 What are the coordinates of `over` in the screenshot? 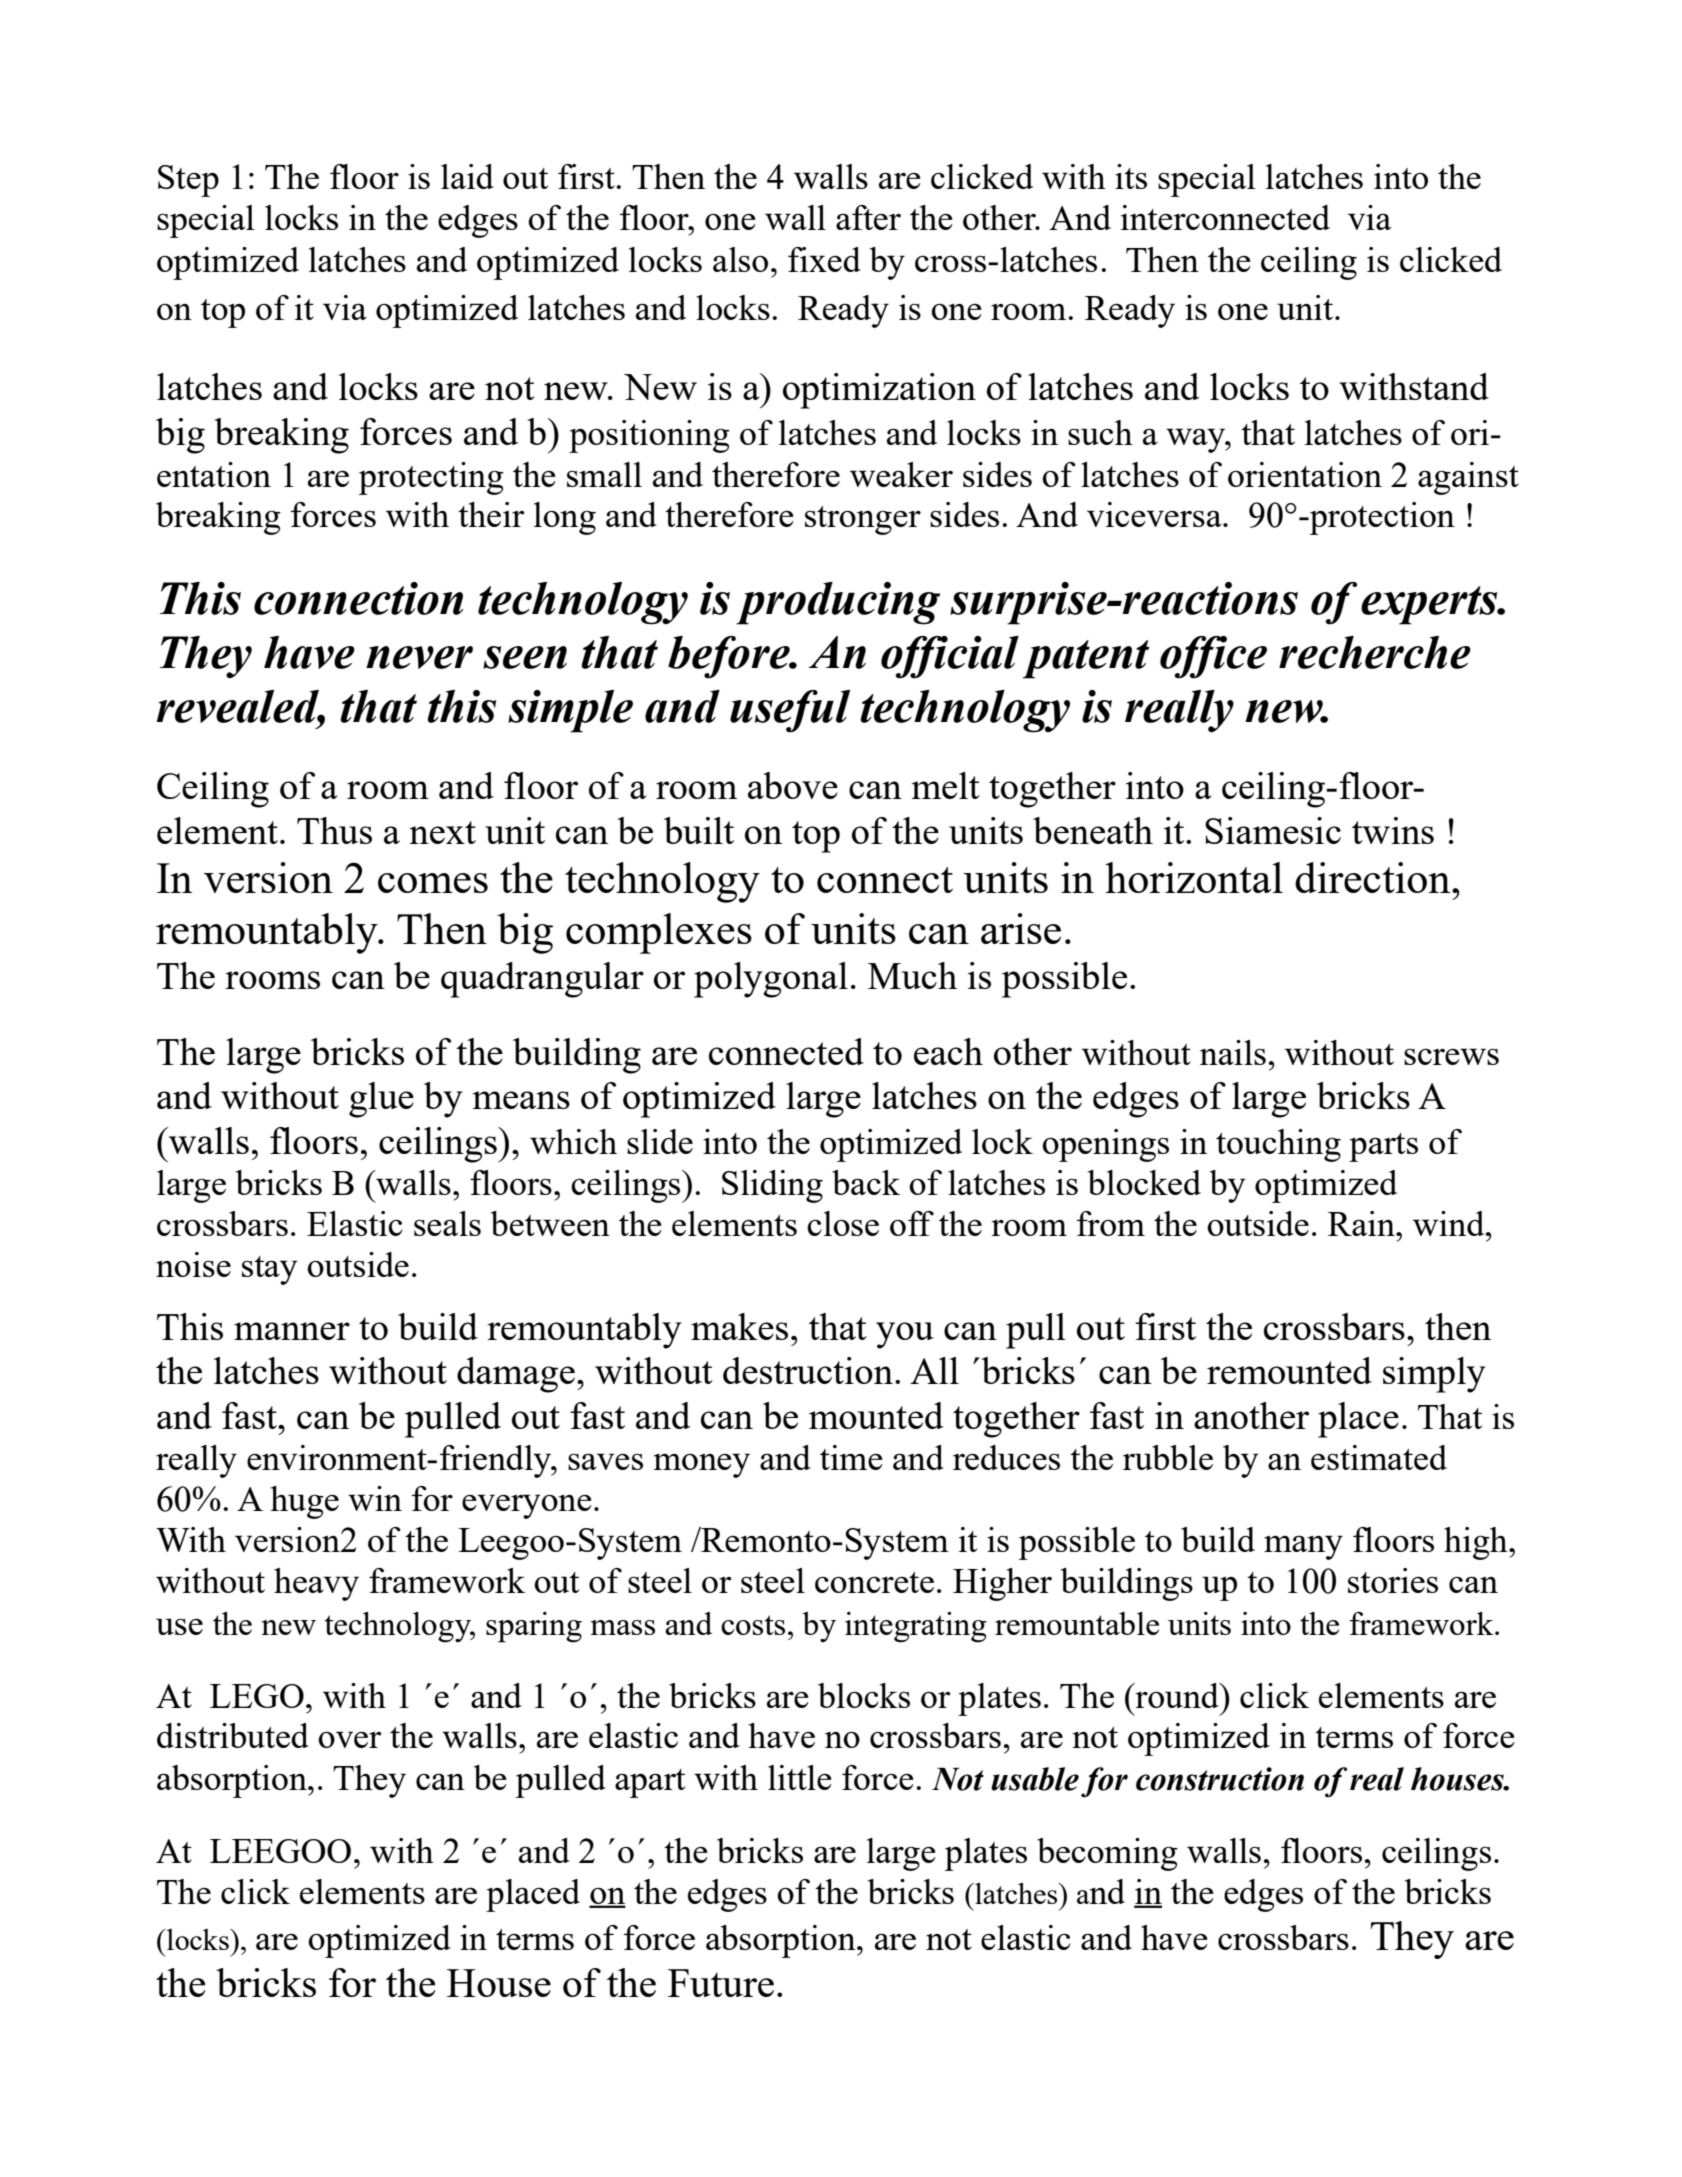 It's located at (350, 1739).
